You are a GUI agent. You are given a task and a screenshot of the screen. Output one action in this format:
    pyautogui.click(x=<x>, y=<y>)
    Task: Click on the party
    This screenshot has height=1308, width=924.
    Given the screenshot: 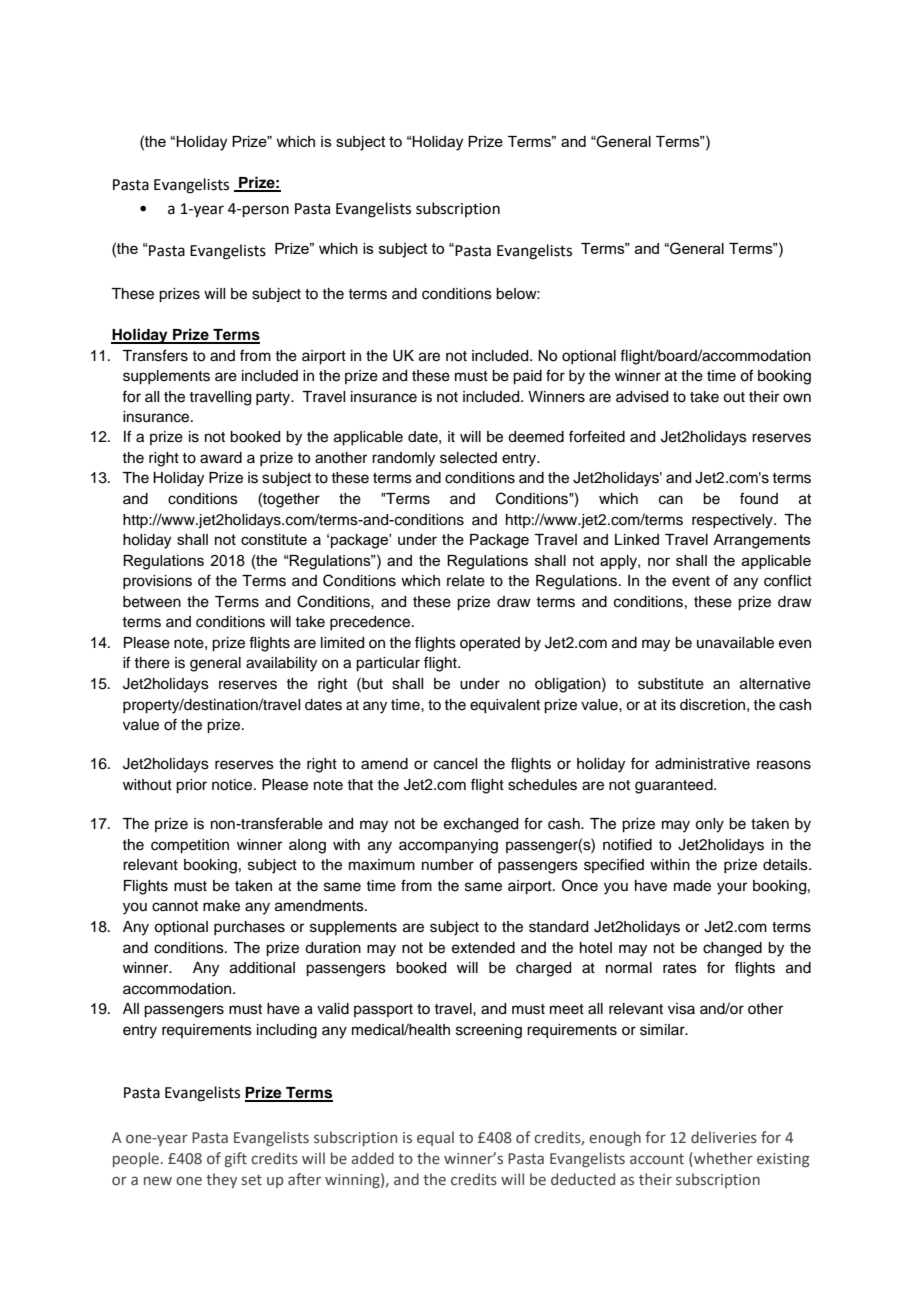 What is the action you would take?
    pyautogui.click(x=274, y=399)
